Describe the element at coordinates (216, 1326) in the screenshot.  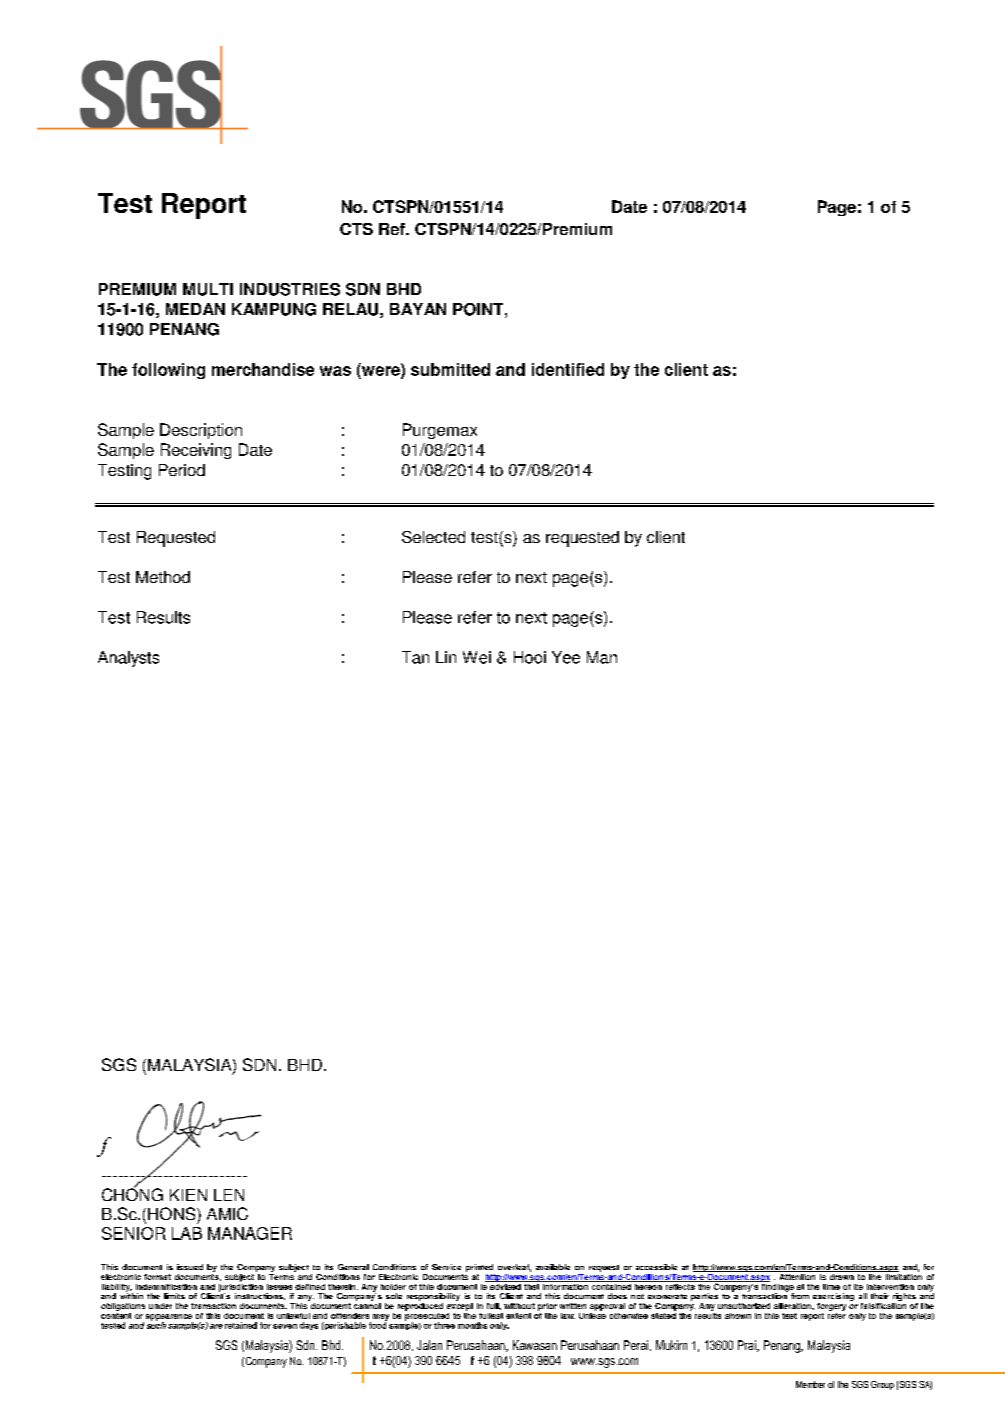
I see `are` at that location.
